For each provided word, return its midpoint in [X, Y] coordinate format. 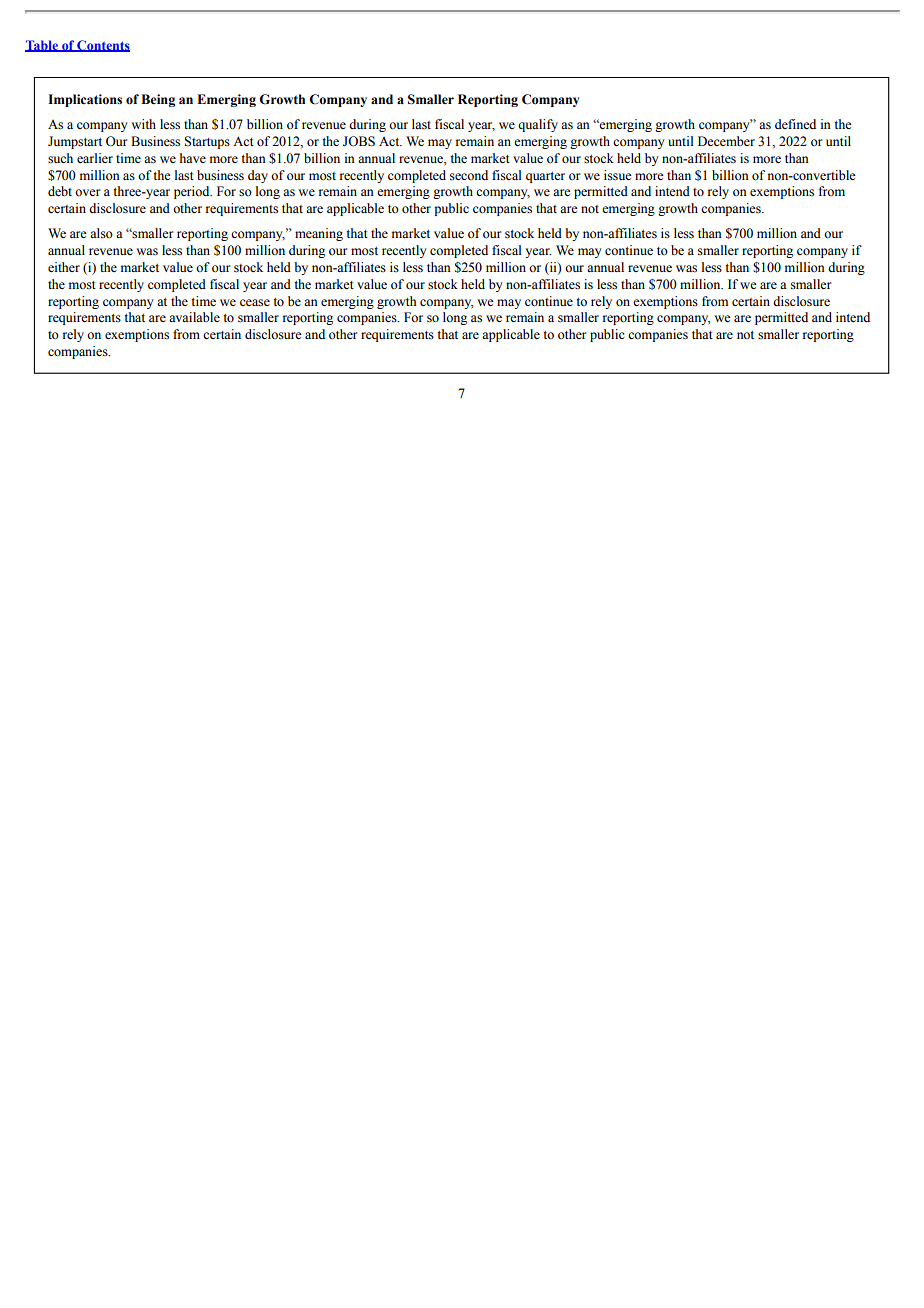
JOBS [359, 141]
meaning [319, 234]
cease [255, 303]
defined [795, 124]
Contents [102, 46]
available [194, 317]
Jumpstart [75, 142]
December [726, 141]
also [101, 233]
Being [158, 100]
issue [618, 175]
